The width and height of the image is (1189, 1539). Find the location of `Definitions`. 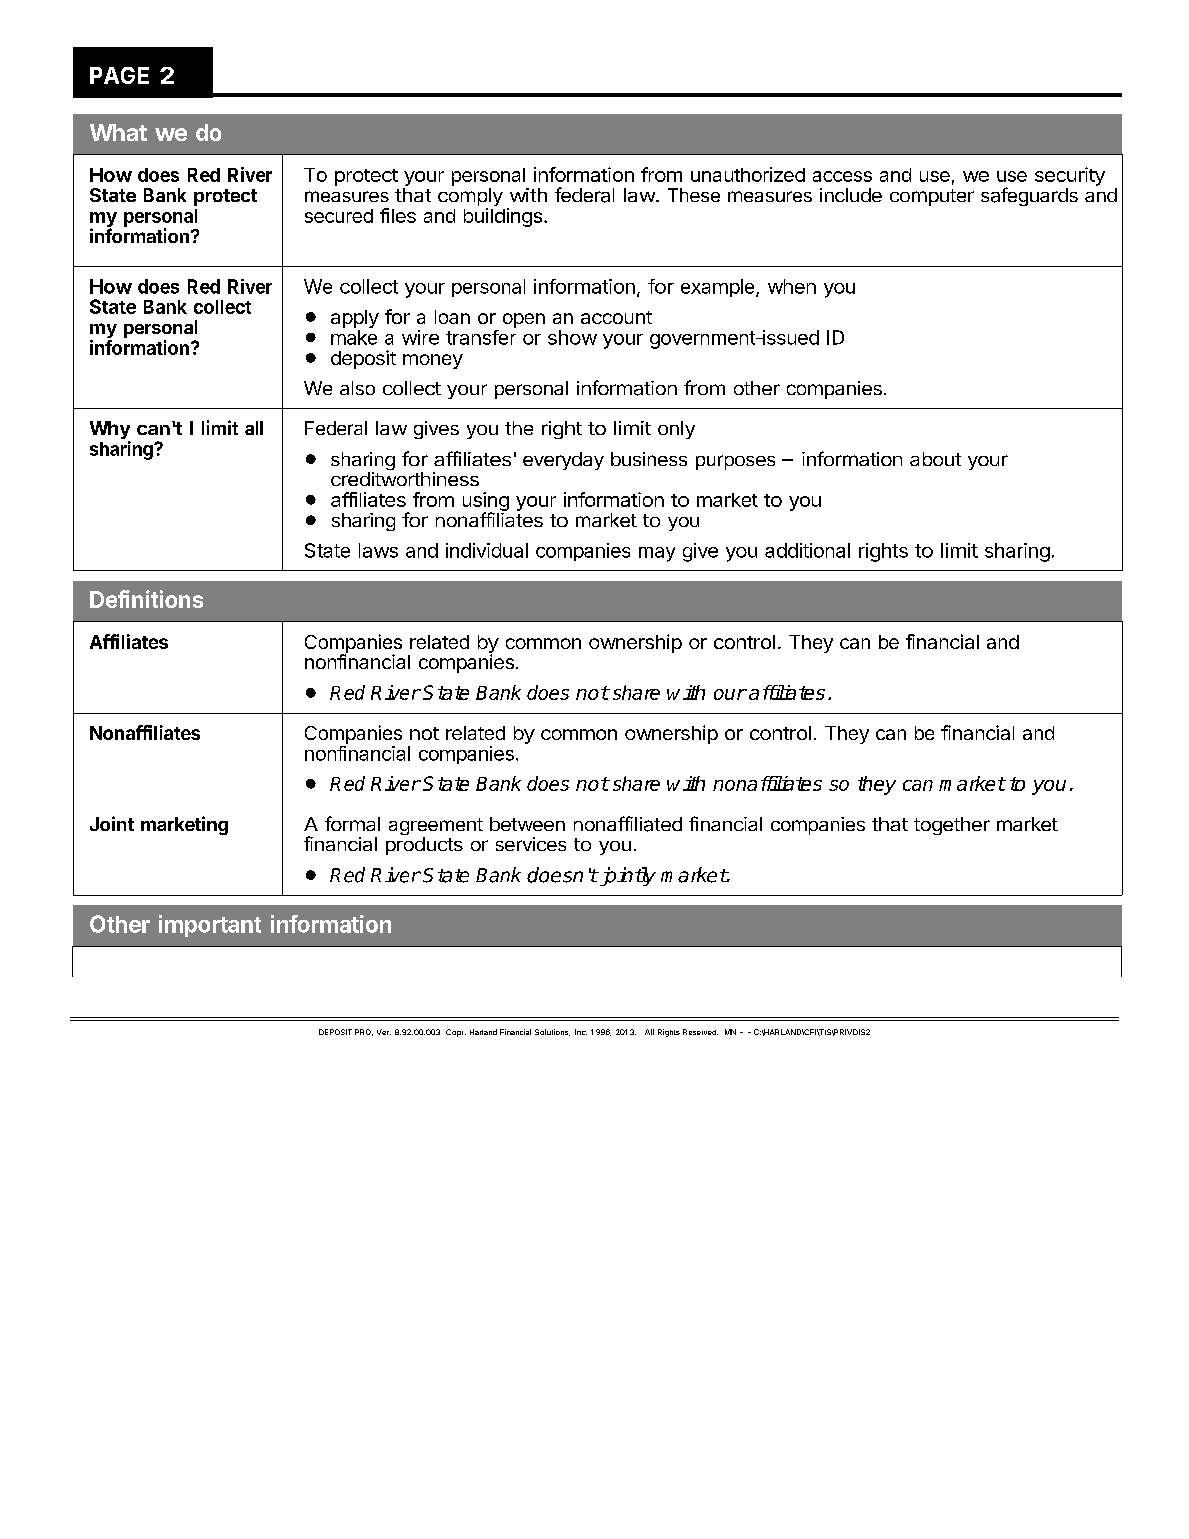

Definitions is located at coordinates (146, 599).
